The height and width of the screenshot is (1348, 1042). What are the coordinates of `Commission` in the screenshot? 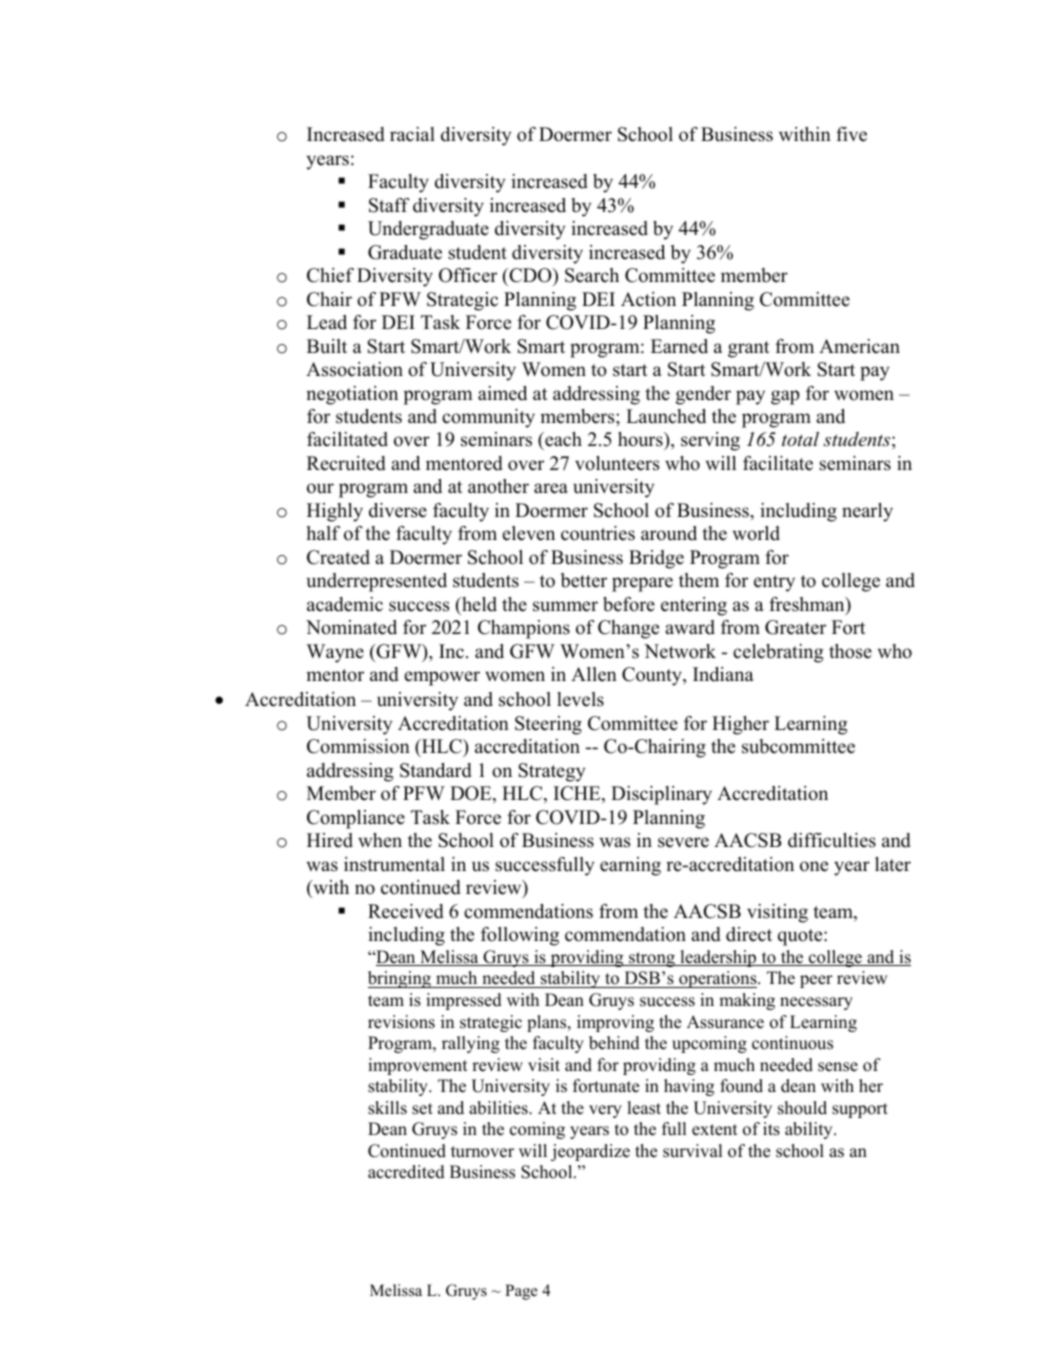 It's located at (358, 746).
